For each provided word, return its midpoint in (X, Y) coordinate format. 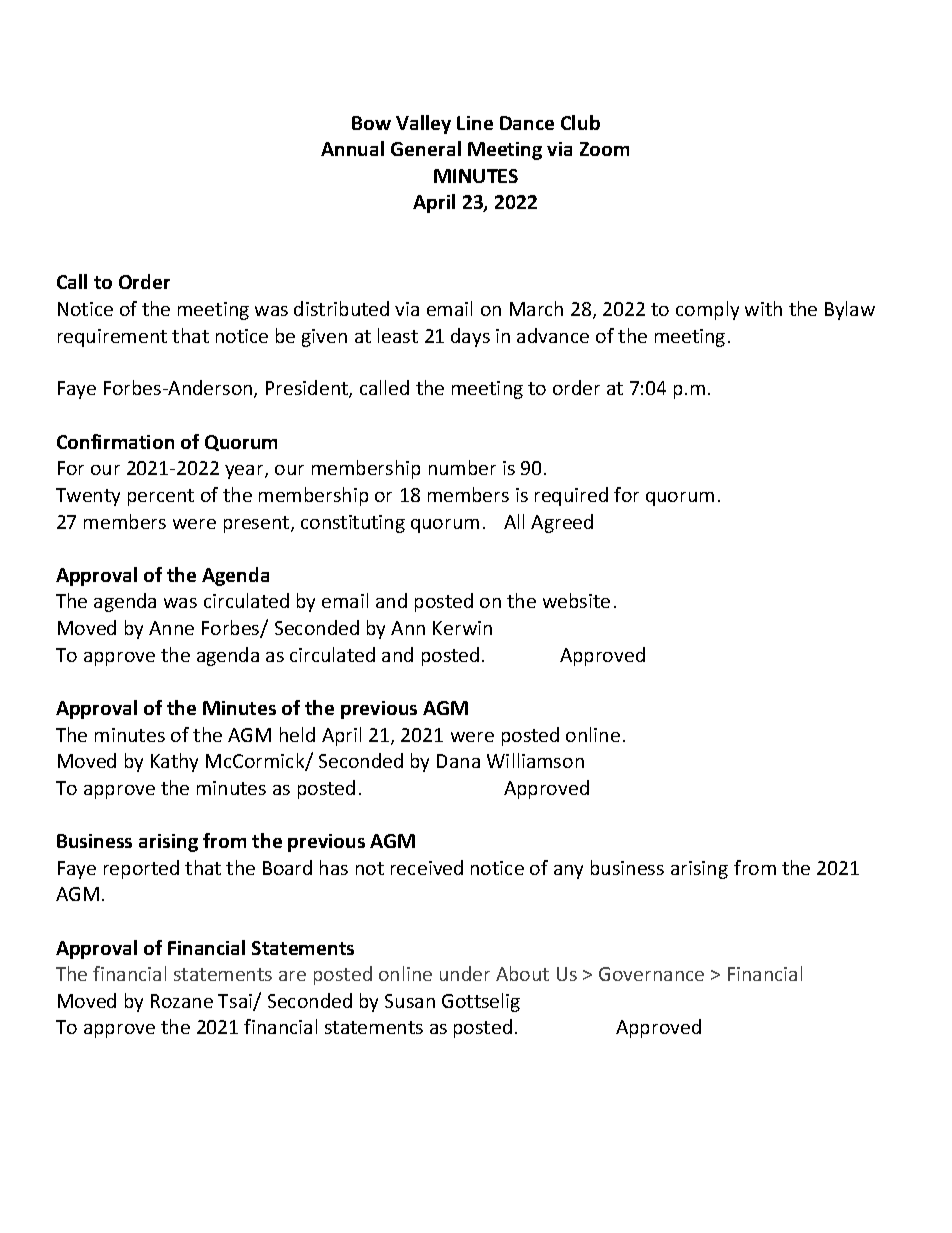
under (465, 973)
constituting (353, 524)
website (576, 600)
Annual (352, 148)
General (426, 148)
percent (161, 497)
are (292, 976)
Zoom (604, 149)
